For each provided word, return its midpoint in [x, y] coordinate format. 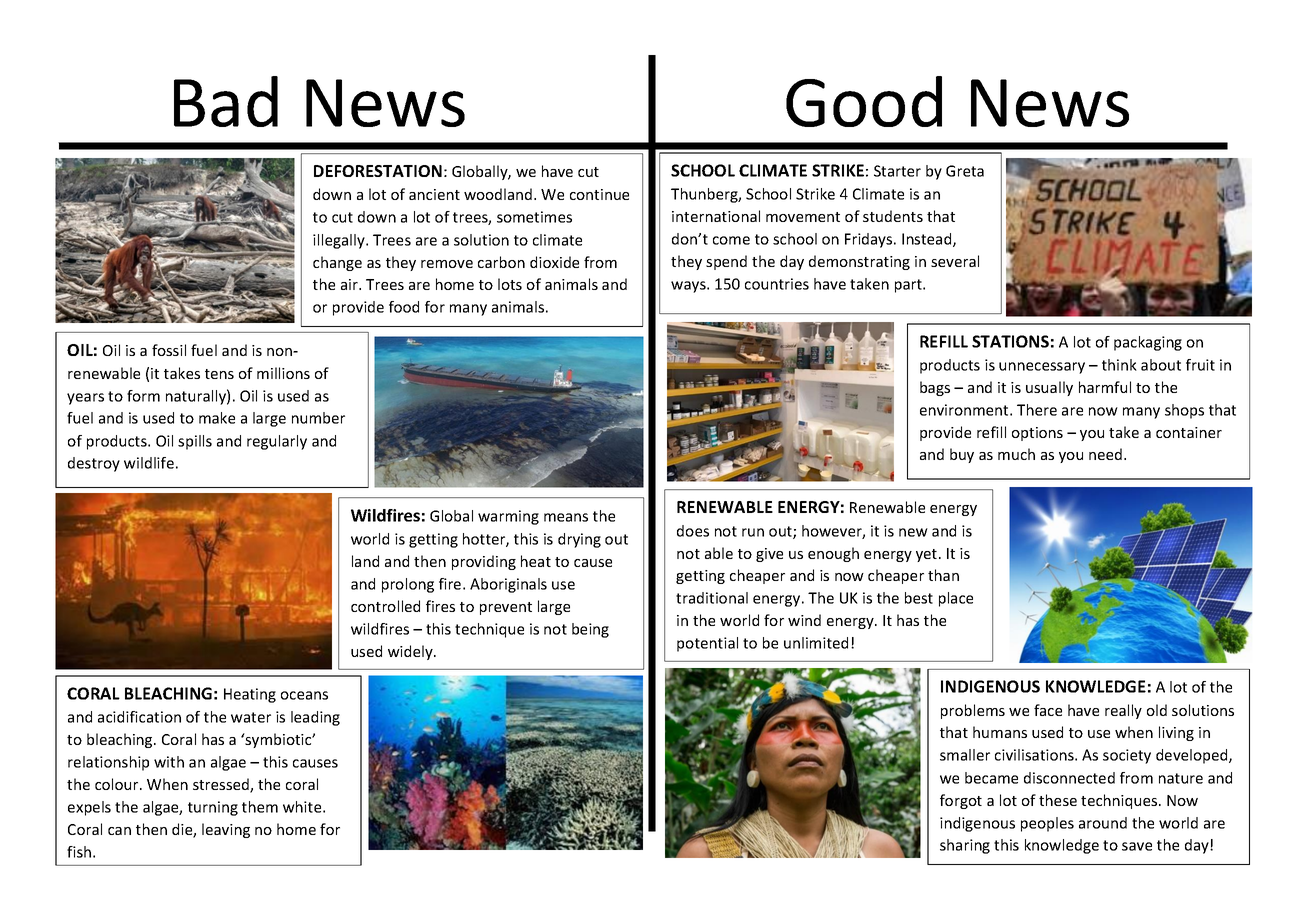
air [350, 284]
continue [599, 194]
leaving [226, 830]
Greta [965, 171]
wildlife [149, 463]
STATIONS [1010, 341]
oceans [304, 695]
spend [726, 262]
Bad [226, 101]
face [1048, 710]
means [566, 517]
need [1107, 454]
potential [707, 644]
